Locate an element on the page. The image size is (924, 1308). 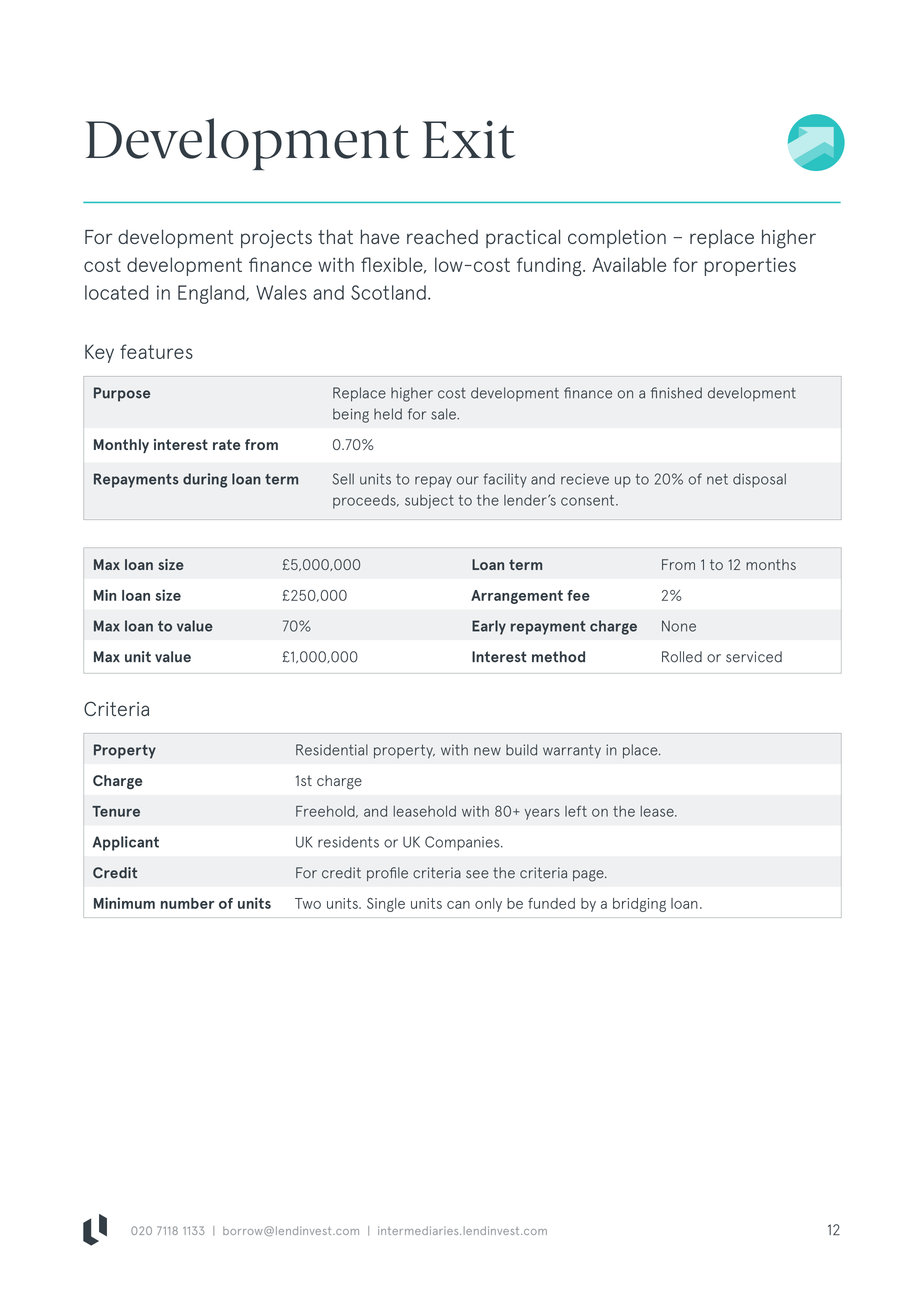
features is located at coordinates (156, 351).
